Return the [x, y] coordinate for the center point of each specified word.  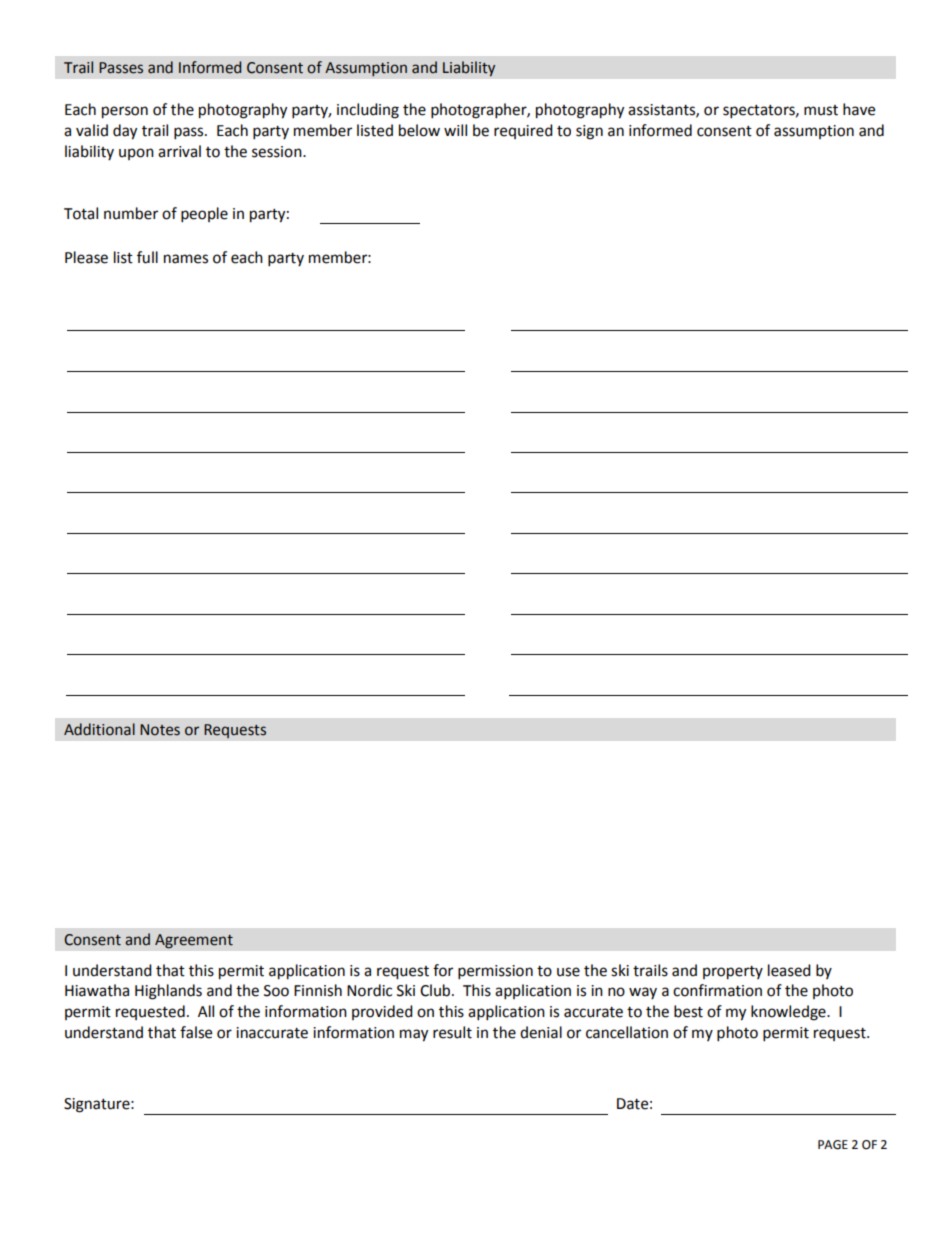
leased [789, 970]
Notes [160, 730]
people [204, 215]
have [859, 109]
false [196, 1032]
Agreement [194, 941]
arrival [179, 151]
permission [495, 972]
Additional [99, 729]
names [186, 259]
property [733, 973]
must [821, 110]
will [455, 130]
